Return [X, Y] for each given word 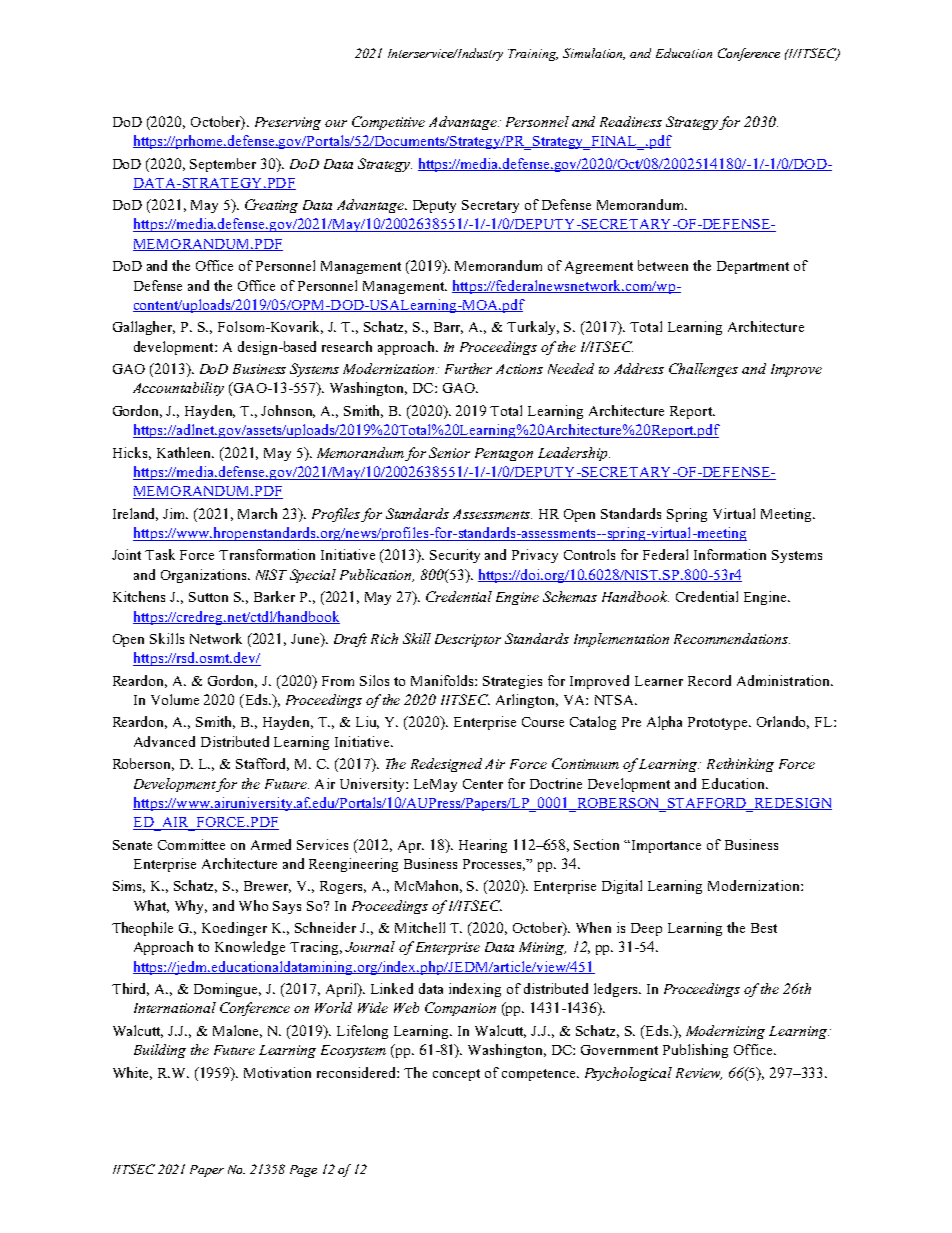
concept [456, 1075]
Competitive [388, 123]
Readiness [631, 121]
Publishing [695, 1051]
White [132, 1073]
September [223, 165]
